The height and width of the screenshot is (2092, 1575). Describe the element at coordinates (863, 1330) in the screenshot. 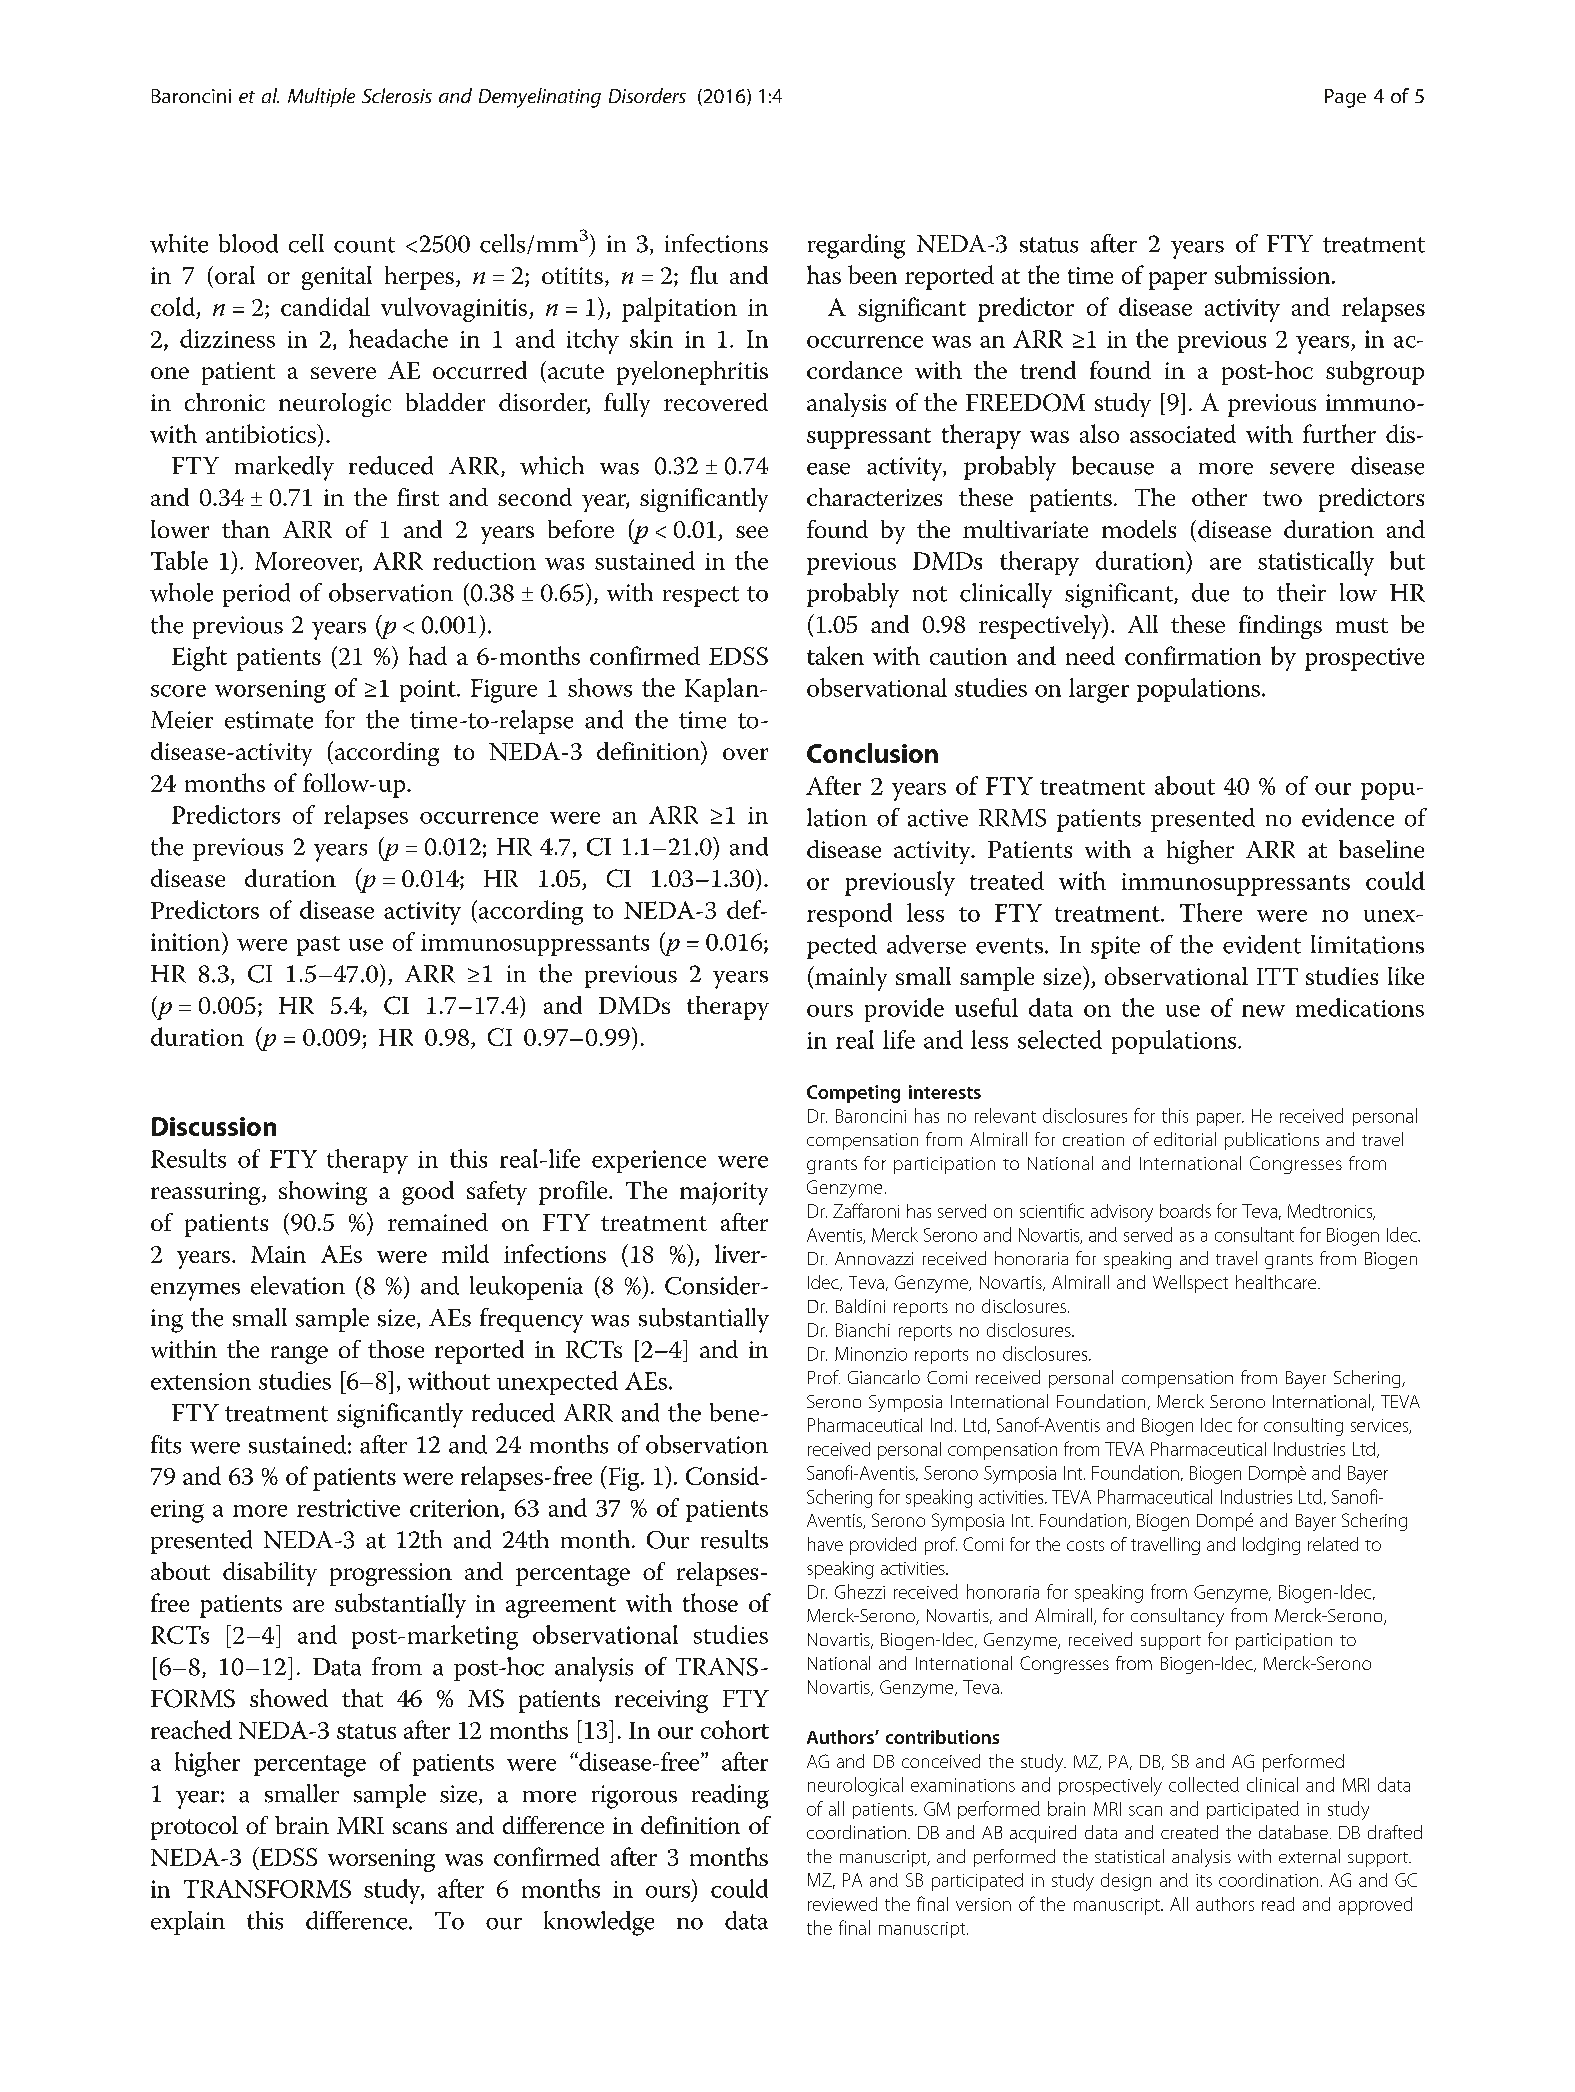

I see `Bianchi` at that location.
